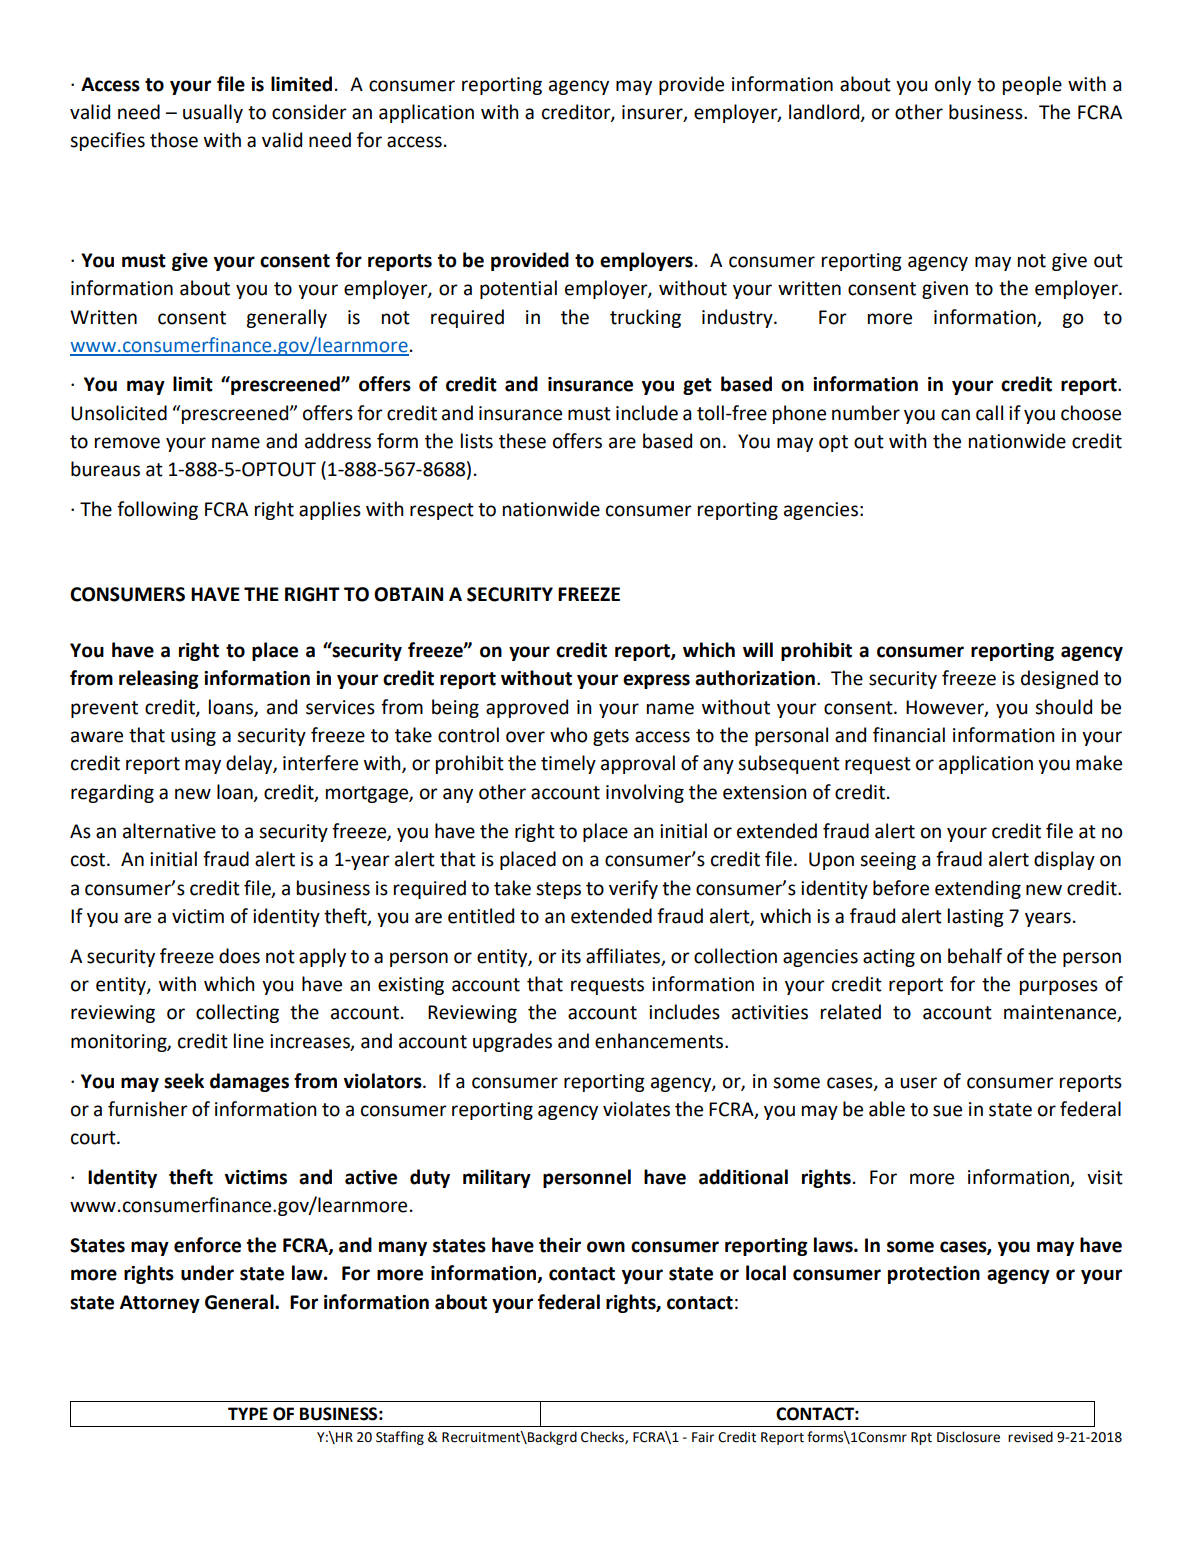 This screenshot has width=1193, height=1543. I want to click on usually, so click(213, 113).
